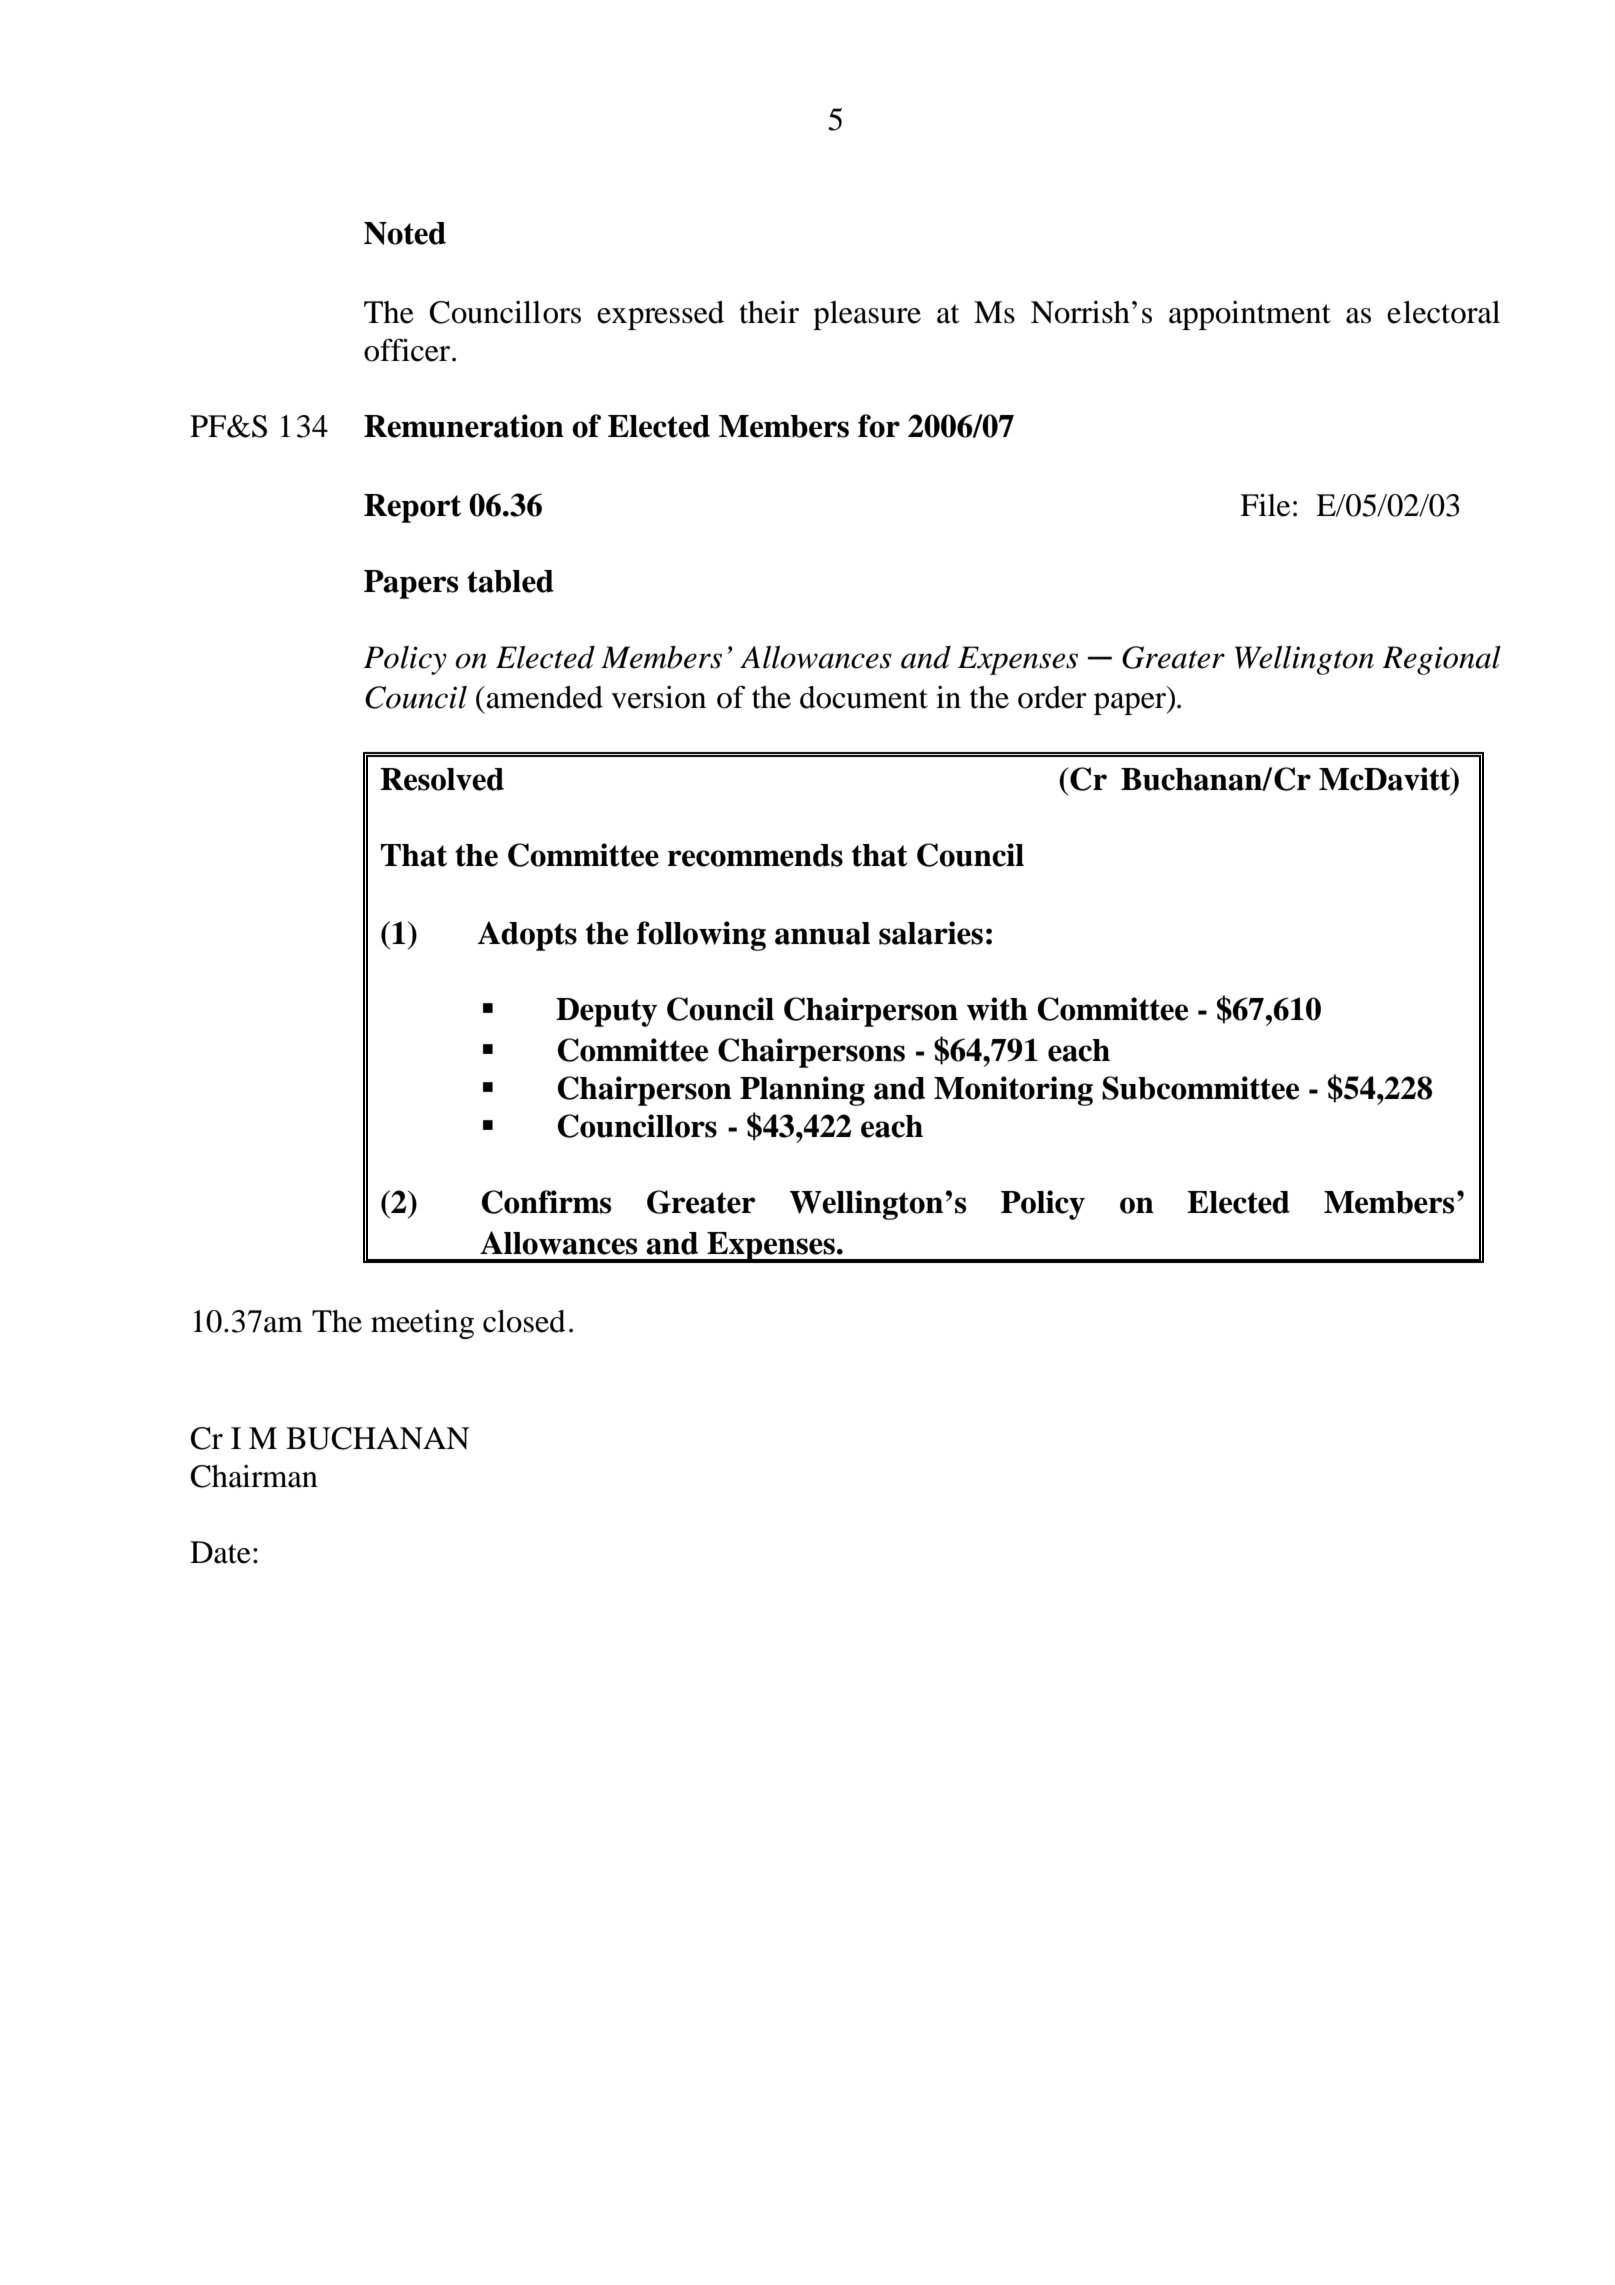 This page has height=2285, width=1615. Describe the element at coordinates (1265, 505) in the page. I see `File` at that location.
